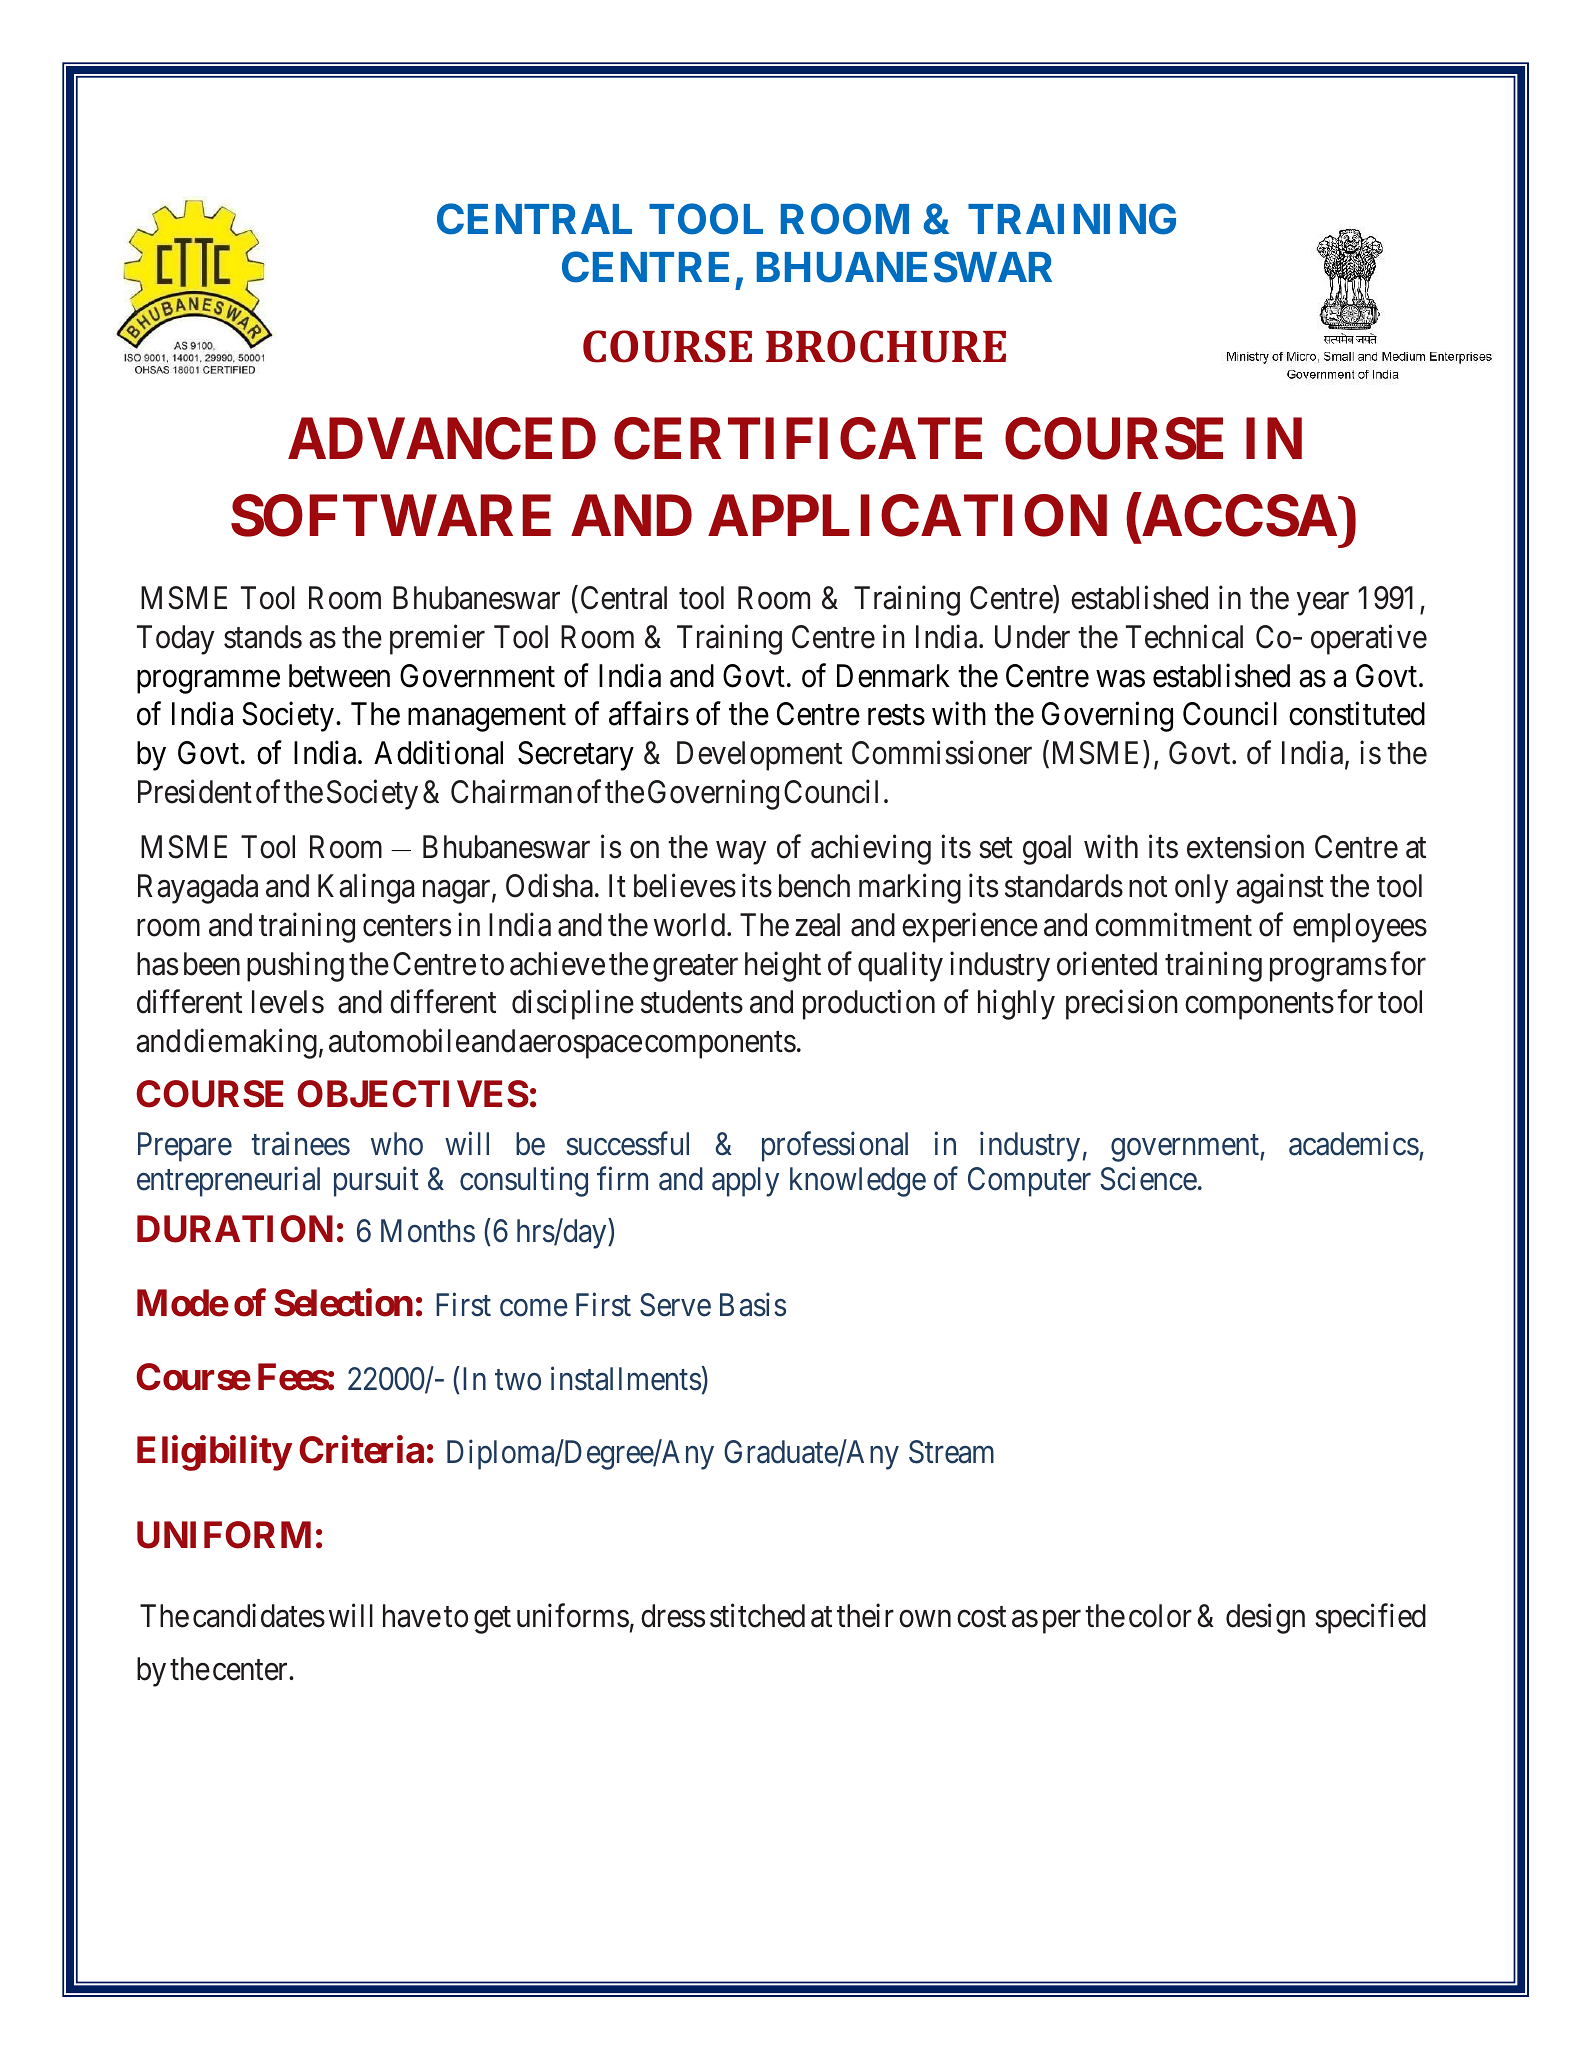  I want to click on Selection, so click(343, 1303).
